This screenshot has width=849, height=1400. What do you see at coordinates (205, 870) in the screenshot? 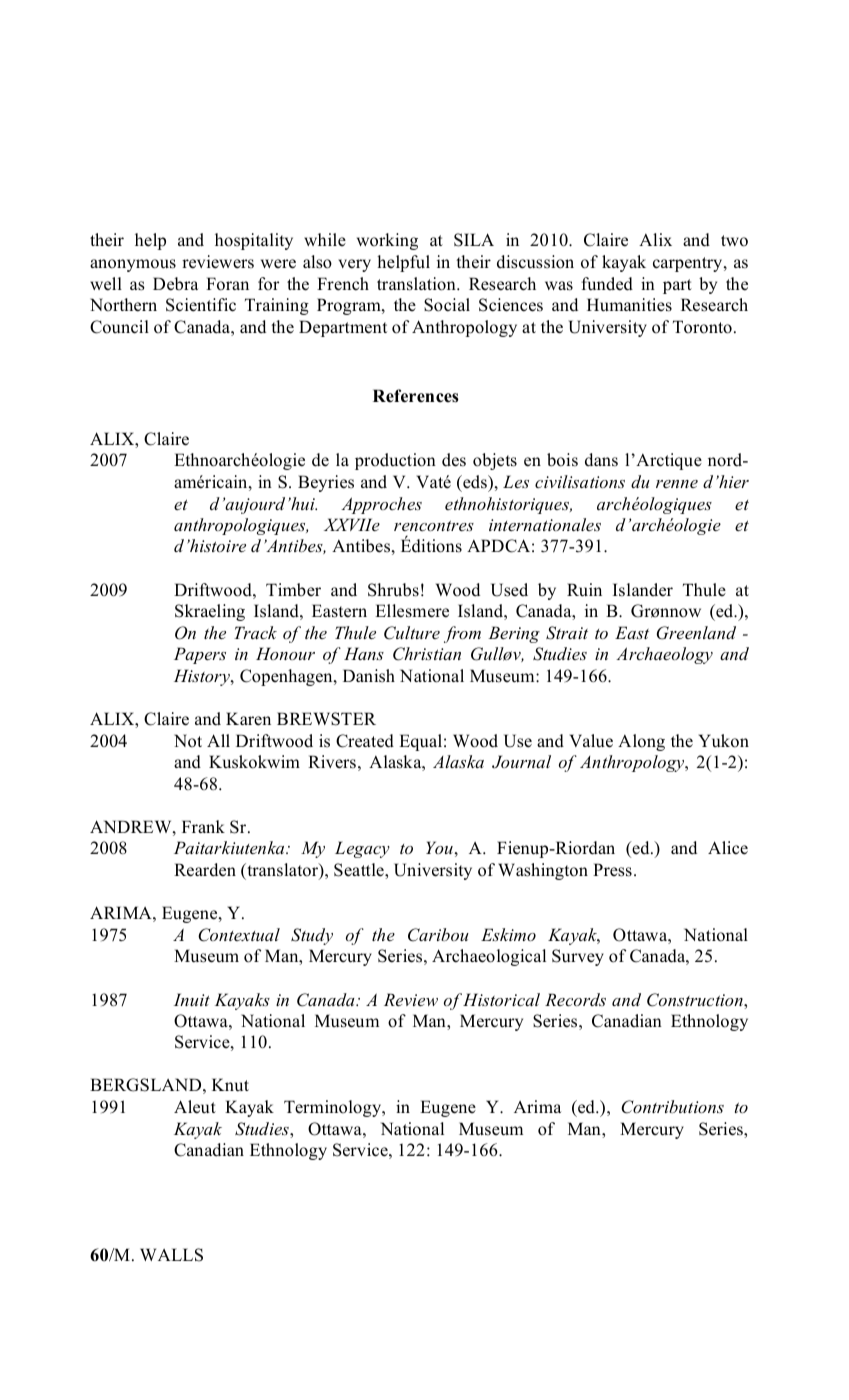
I see `Rearden` at bounding box center [205, 870].
